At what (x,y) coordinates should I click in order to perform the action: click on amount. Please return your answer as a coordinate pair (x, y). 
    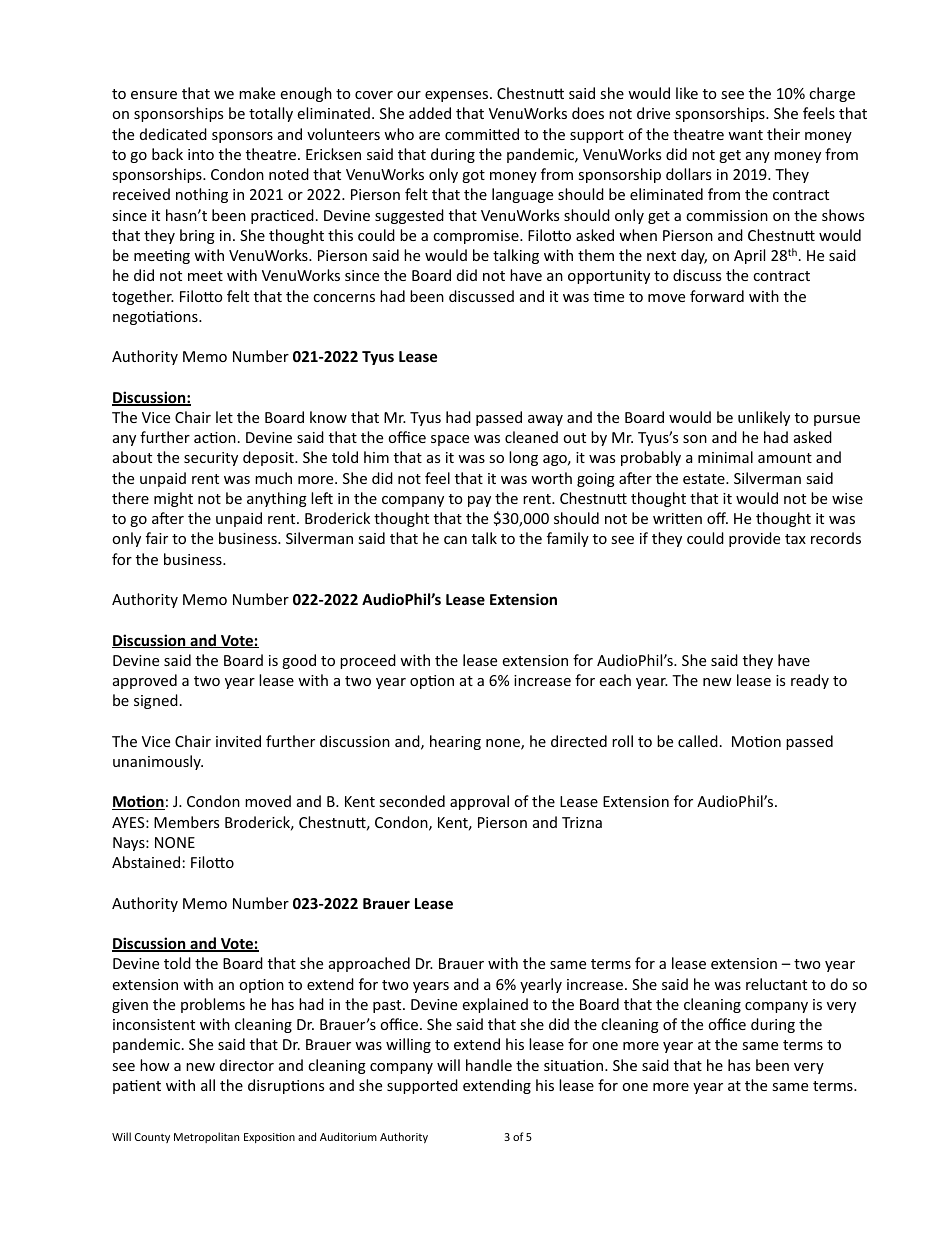
    Looking at the image, I should click on (785, 458).
